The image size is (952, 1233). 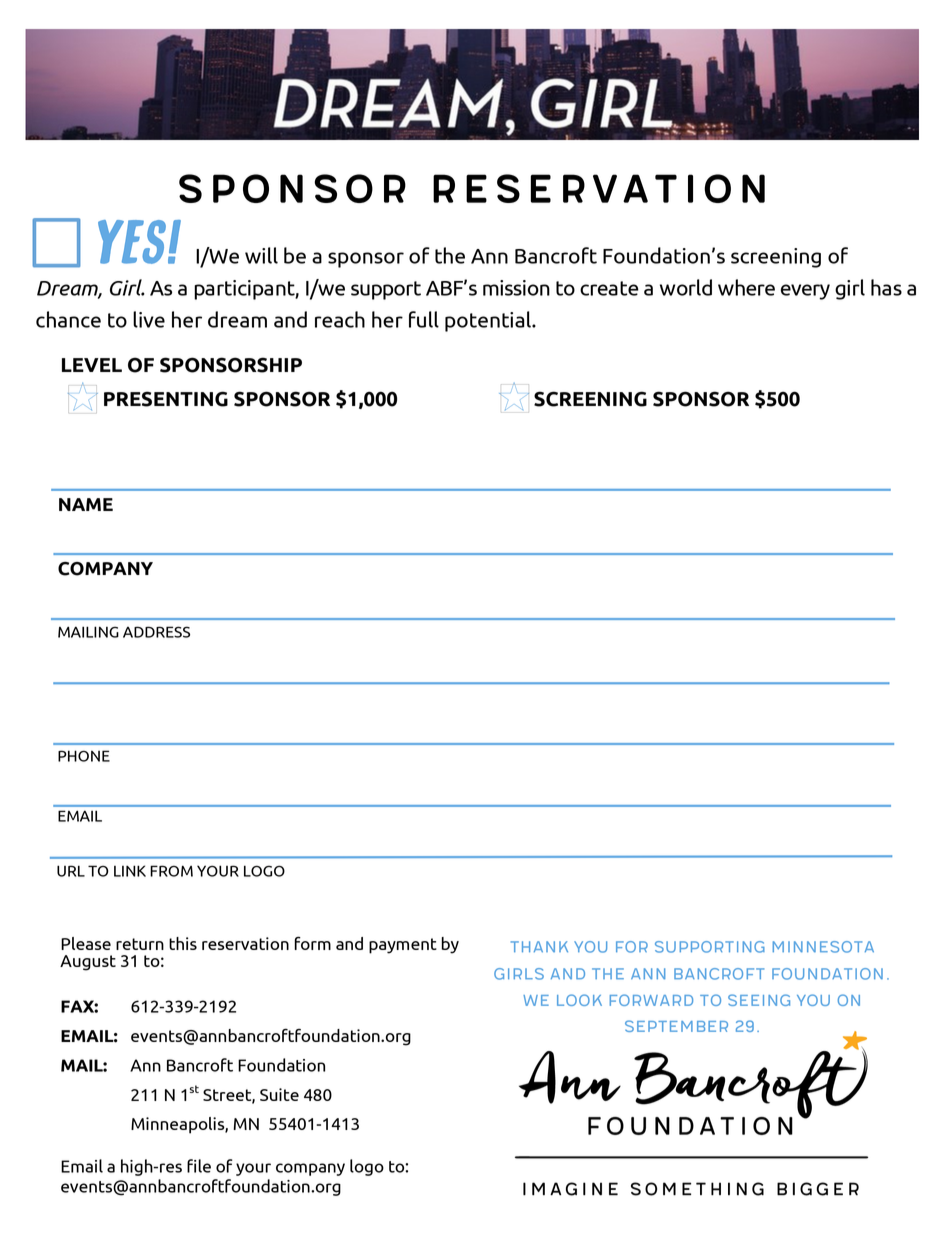 What do you see at coordinates (149, 319) in the page?
I see `live` at bounding box center [149, 319].
